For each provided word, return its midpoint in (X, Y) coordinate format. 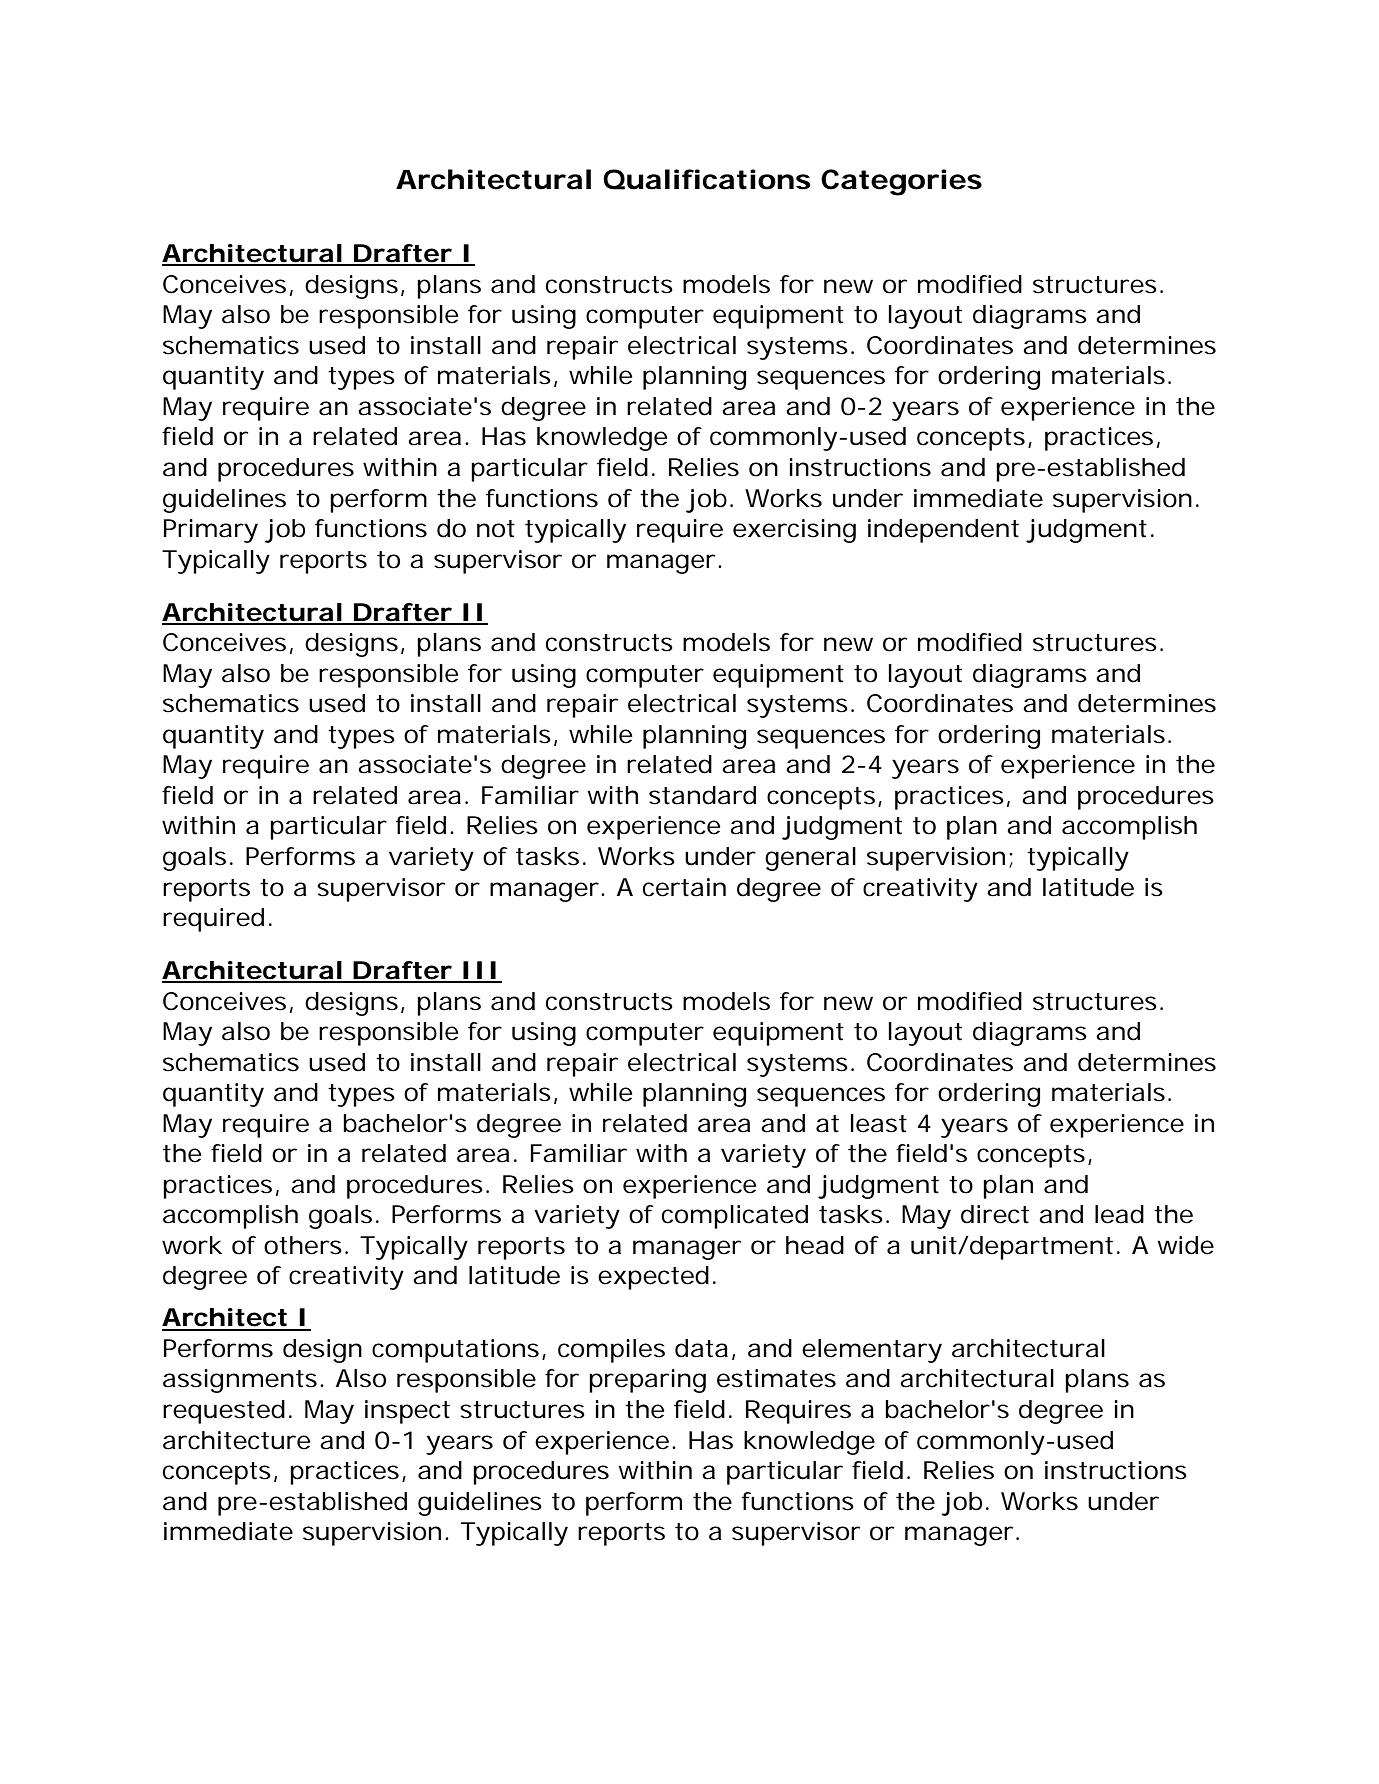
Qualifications (707, 179)
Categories (901, 182)
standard (702, 795)
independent (943, 531)
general (810, 859)
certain (684, 887)
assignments (242, 1381)
